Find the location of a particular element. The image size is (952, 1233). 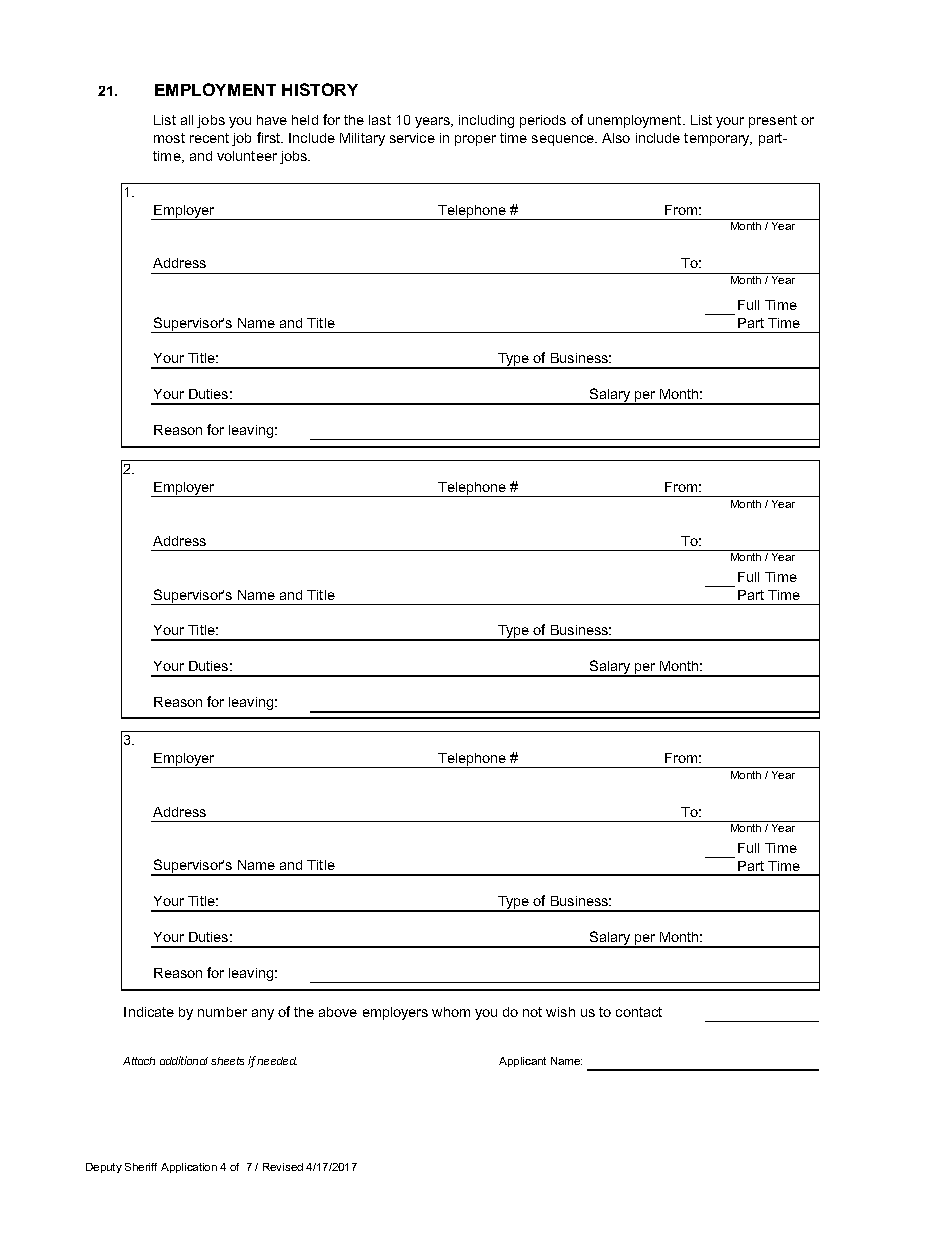

contact is located at coordinates (639, 1012).
